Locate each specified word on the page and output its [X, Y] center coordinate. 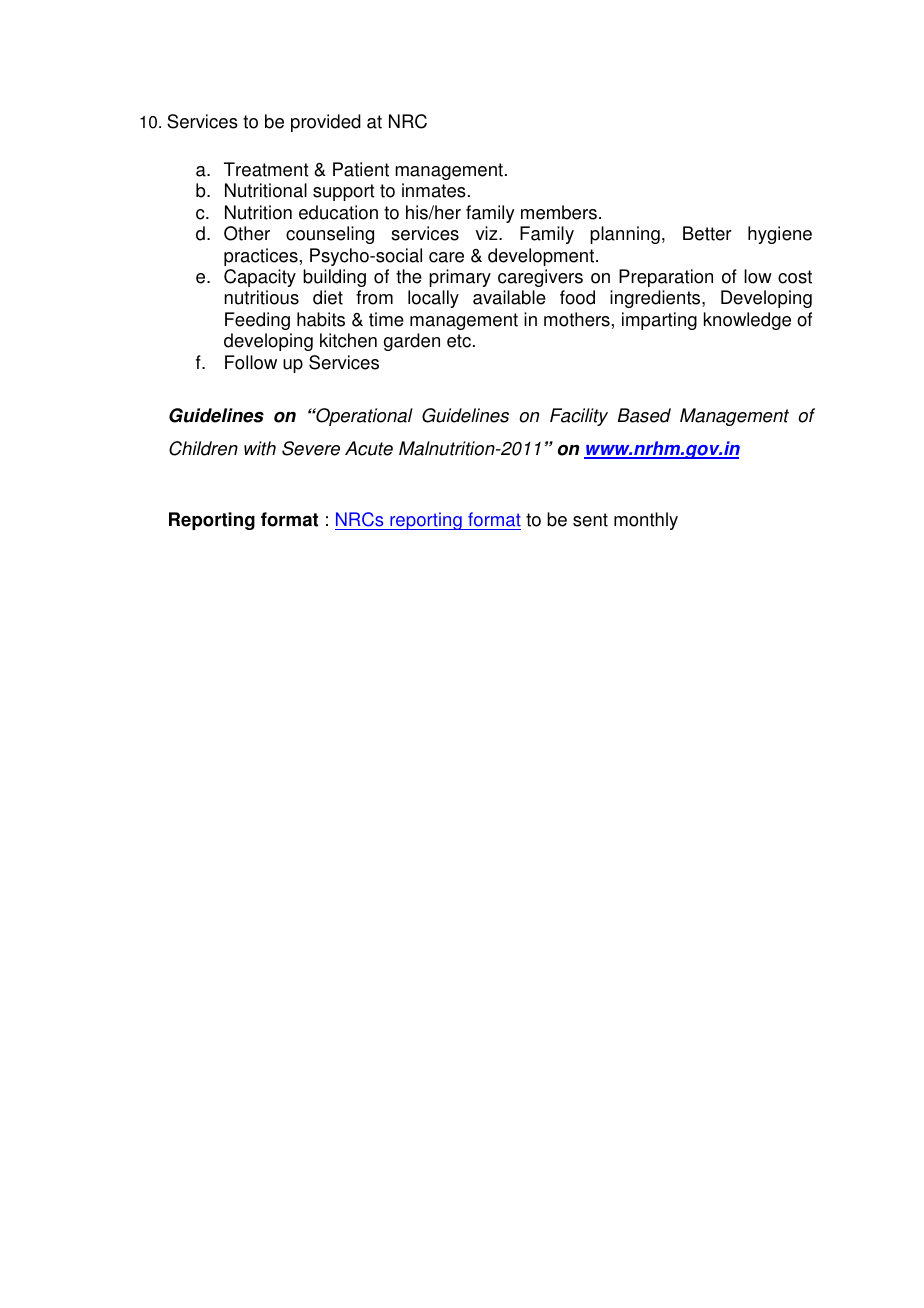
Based [644, 415]
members [559, 212]
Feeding [257, 321]
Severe [311, 448]
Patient [361, 169]
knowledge [747, 321]
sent [590, 520]
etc [460, 341]
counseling [330, 235]
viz [488, 233]
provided [326, 123]
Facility [579, 417]
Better [707, 233]
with [260, 448]
